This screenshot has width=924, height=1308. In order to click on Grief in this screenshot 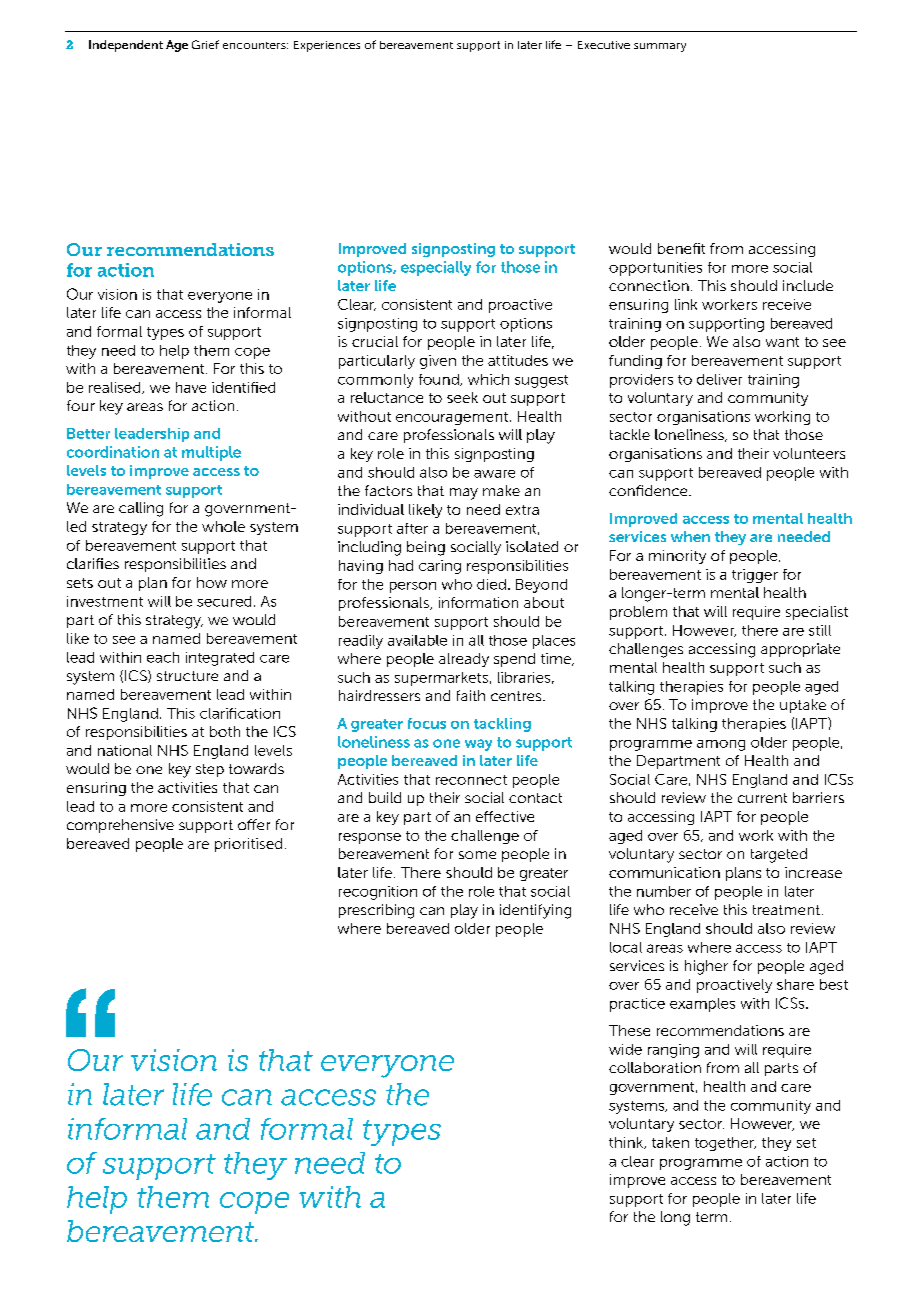, I will do `click(205, 44)`.
